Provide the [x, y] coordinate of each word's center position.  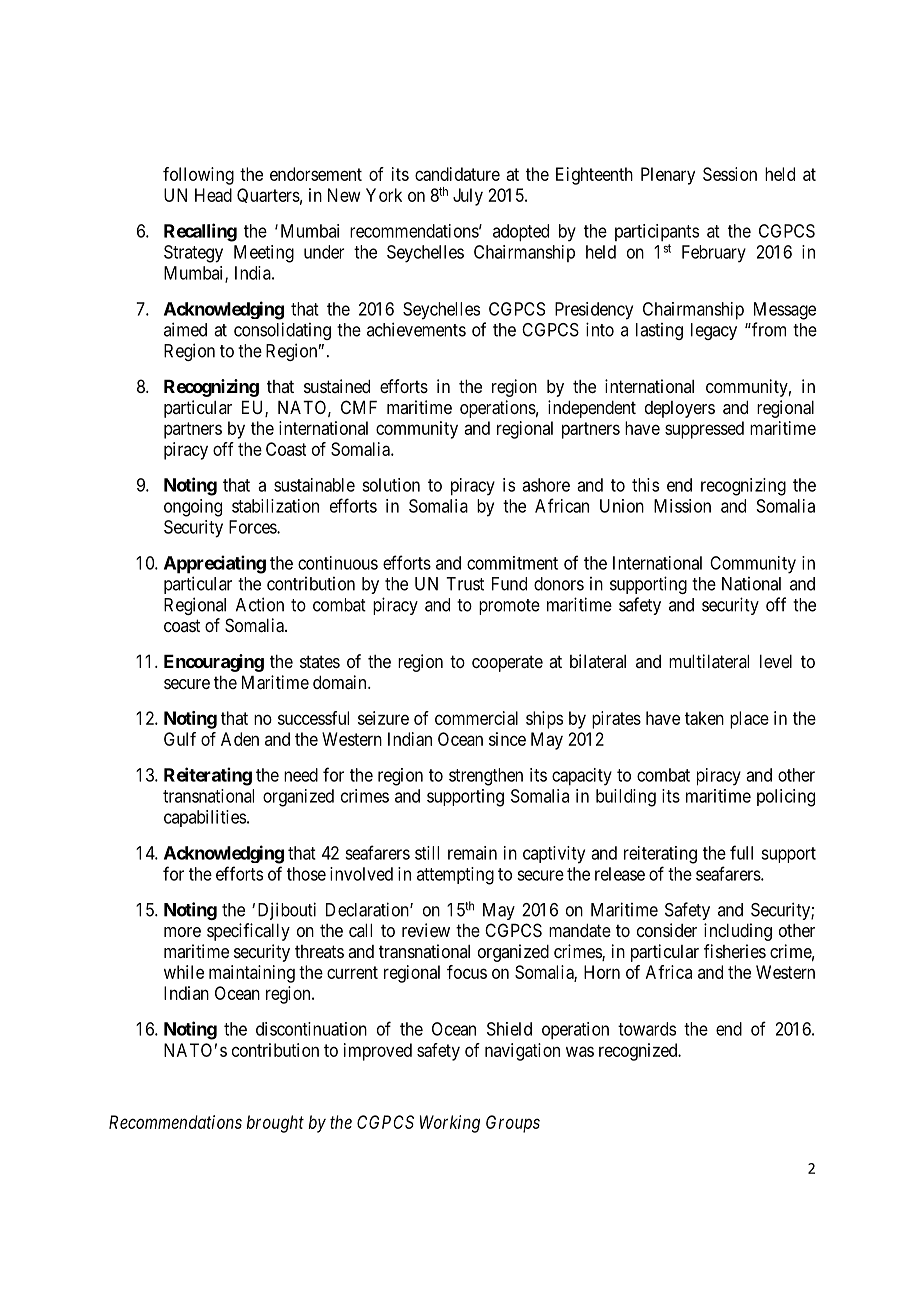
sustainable [314, 485]
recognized [639, 1052]
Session [730, 174]
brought [275, 1124]
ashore [546, 485]
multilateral [709, 661]
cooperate [507, 663]
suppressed [704, 430]
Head [213, 195]
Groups [513, 1124]
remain [472, 853]
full [741, 852]
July [468, 197]
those [306, 874]
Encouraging [214, 663]
